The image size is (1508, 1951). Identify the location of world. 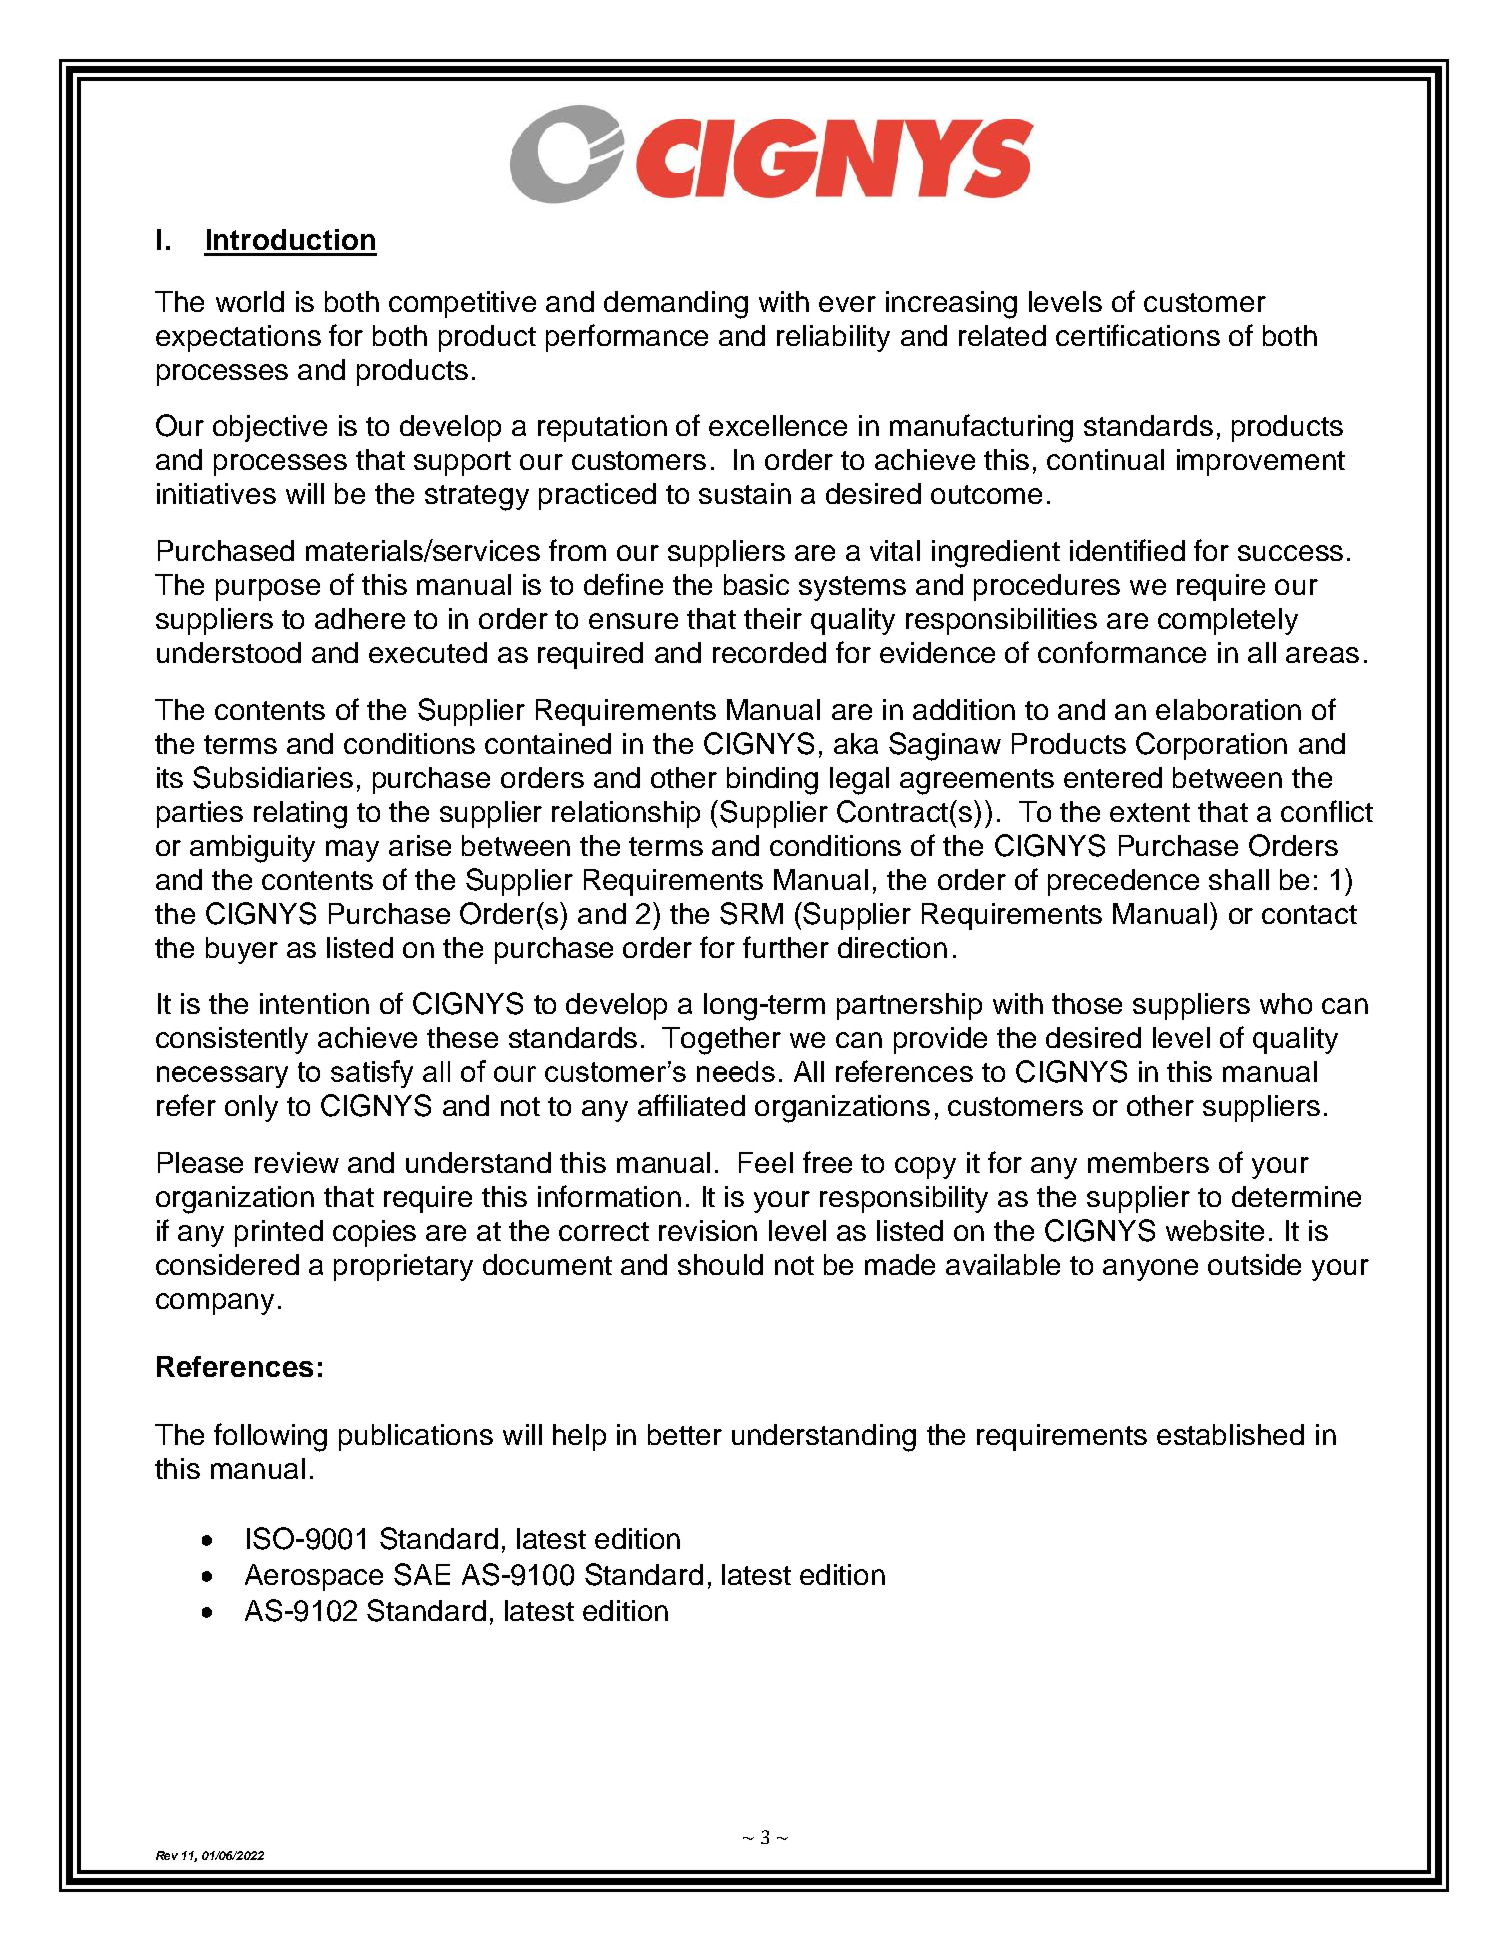
(250, 301).
